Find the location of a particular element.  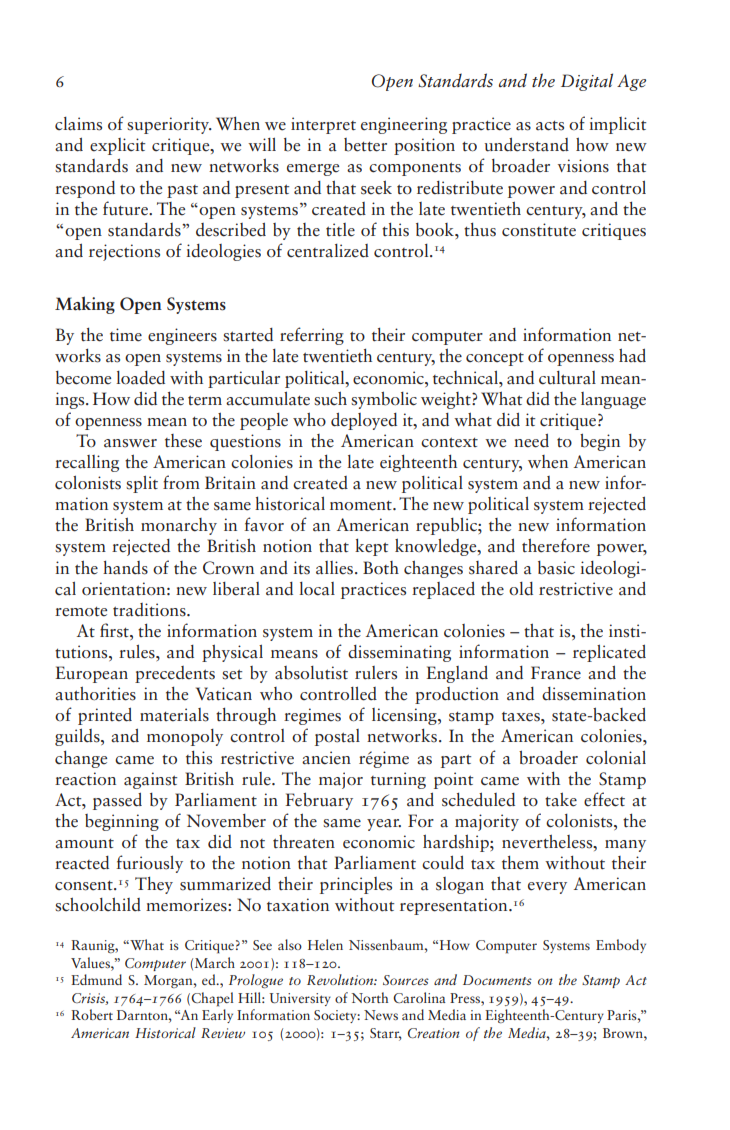

explicit is located at coordinates (117, 146).
